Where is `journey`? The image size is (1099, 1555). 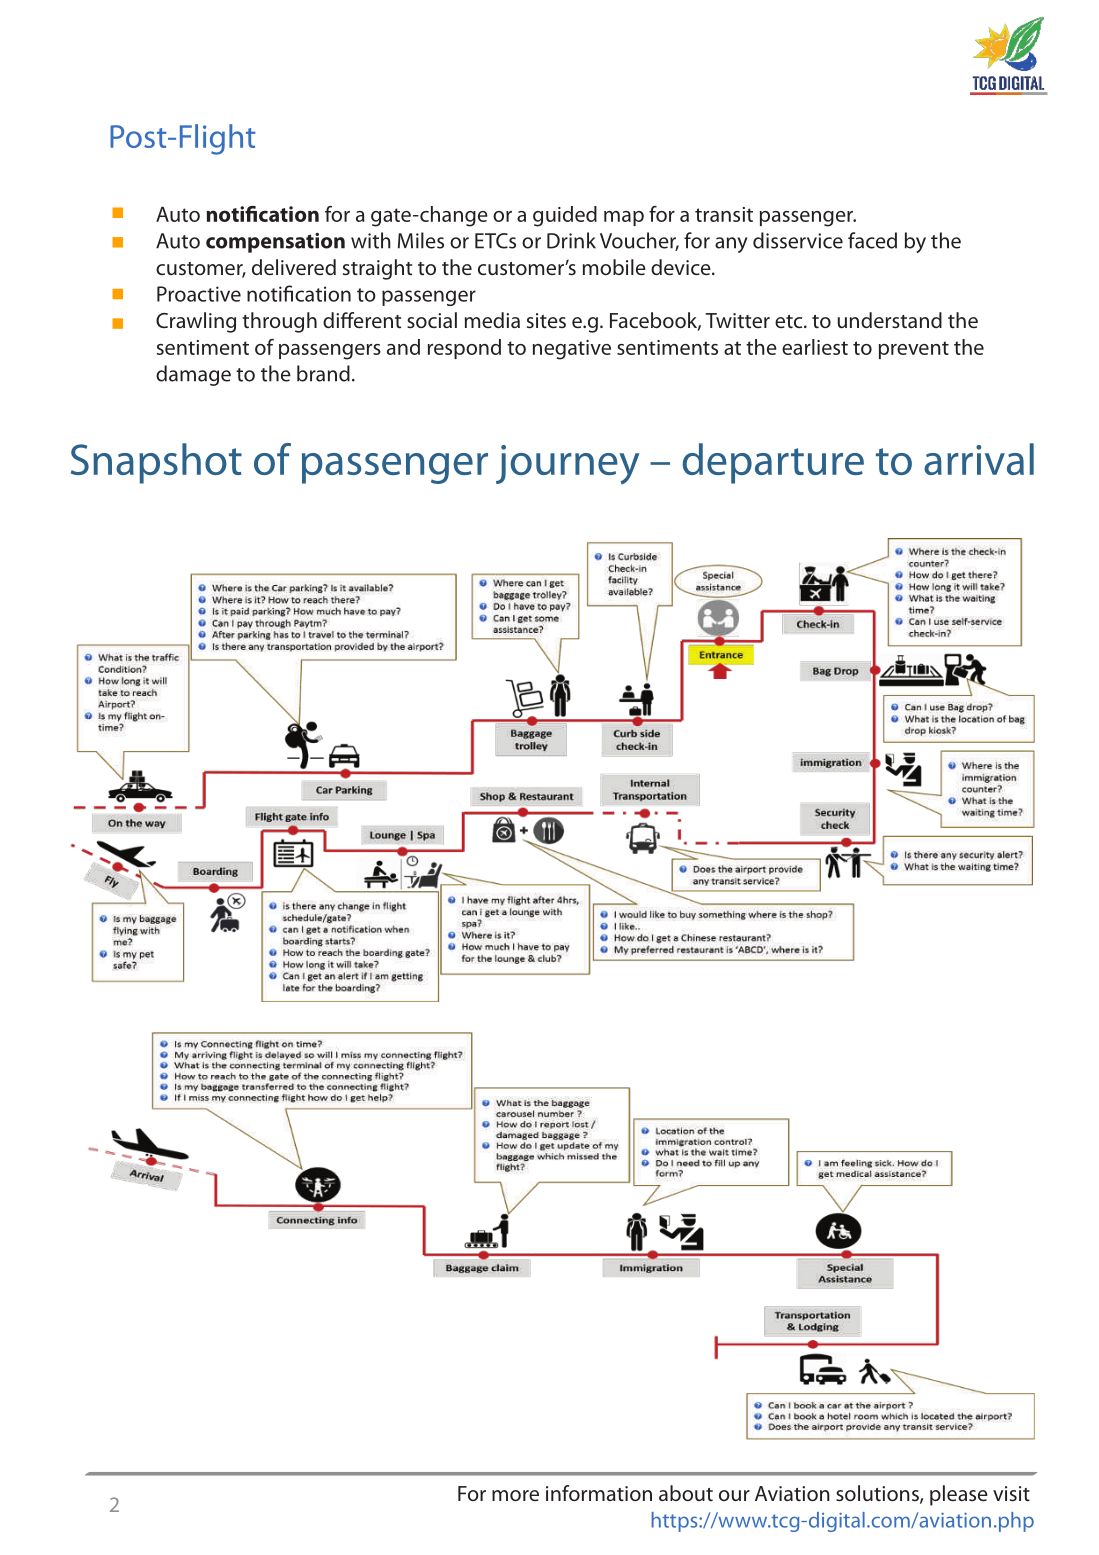
journey is located at coordinates (567, 464).
